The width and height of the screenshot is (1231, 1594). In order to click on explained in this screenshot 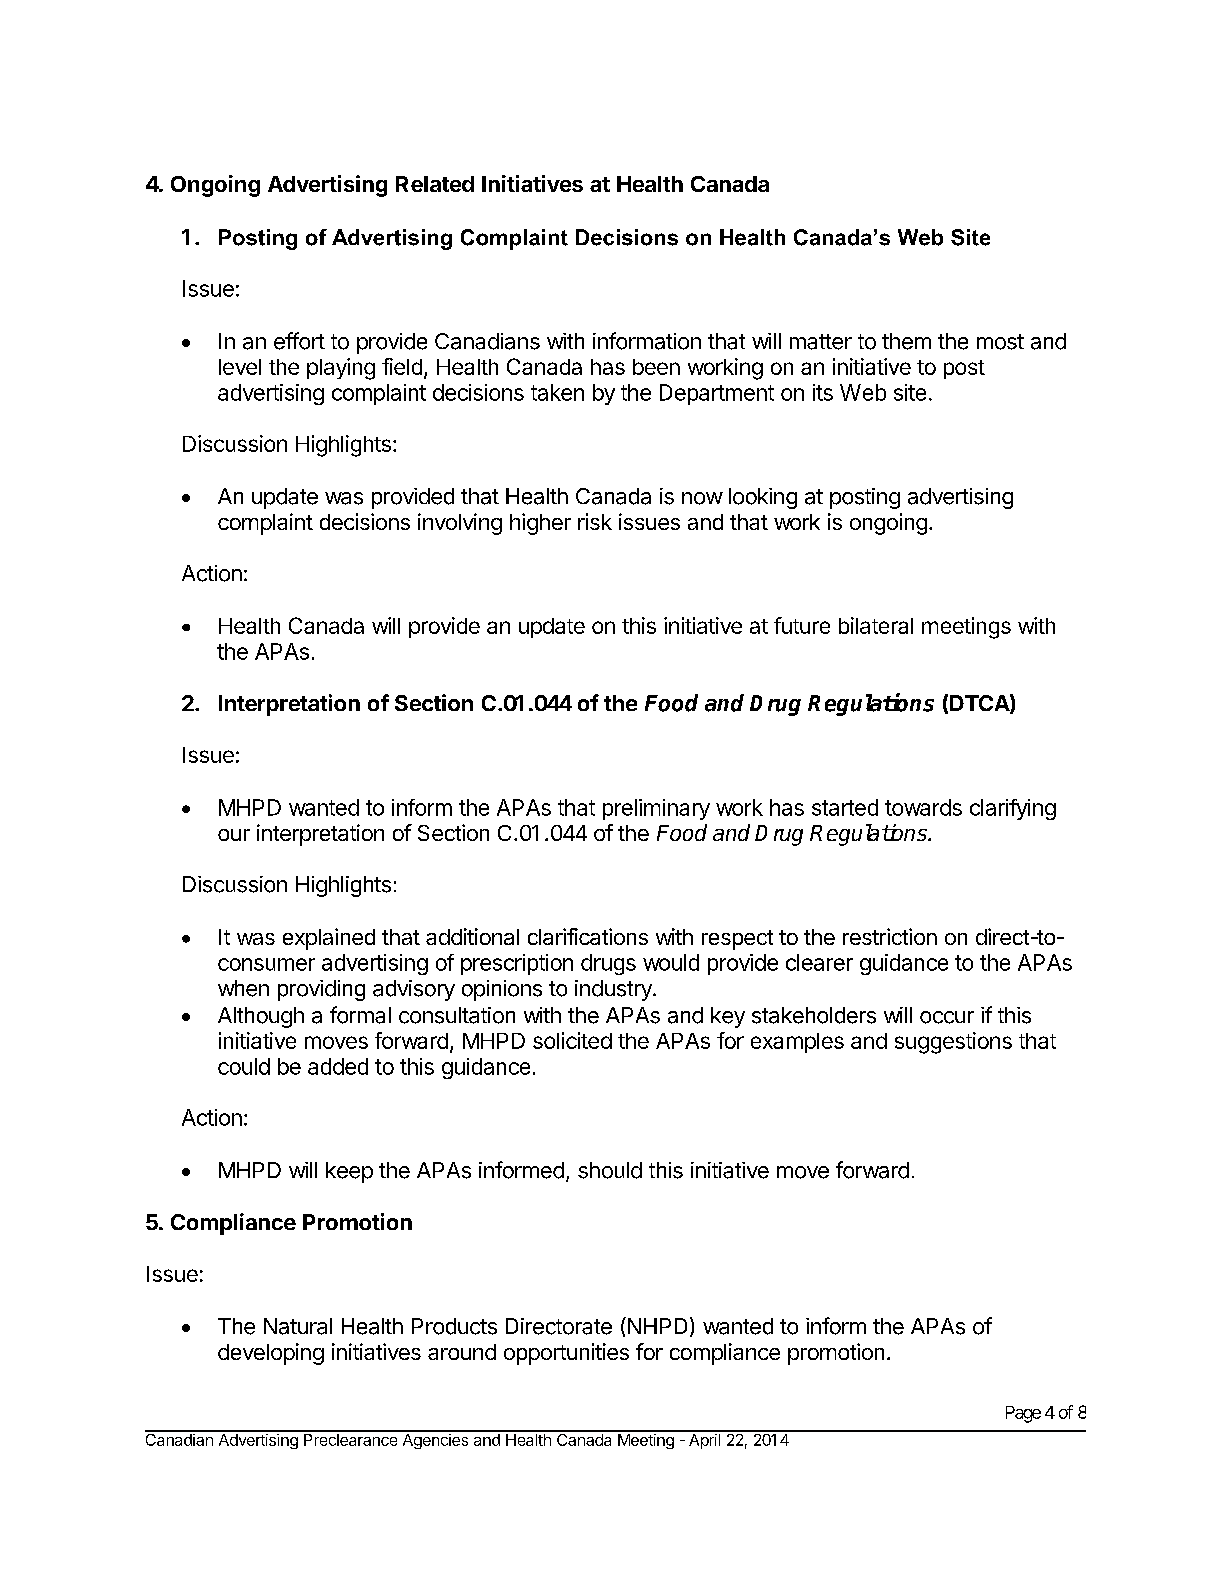, I will do `click(329, 939)`.
